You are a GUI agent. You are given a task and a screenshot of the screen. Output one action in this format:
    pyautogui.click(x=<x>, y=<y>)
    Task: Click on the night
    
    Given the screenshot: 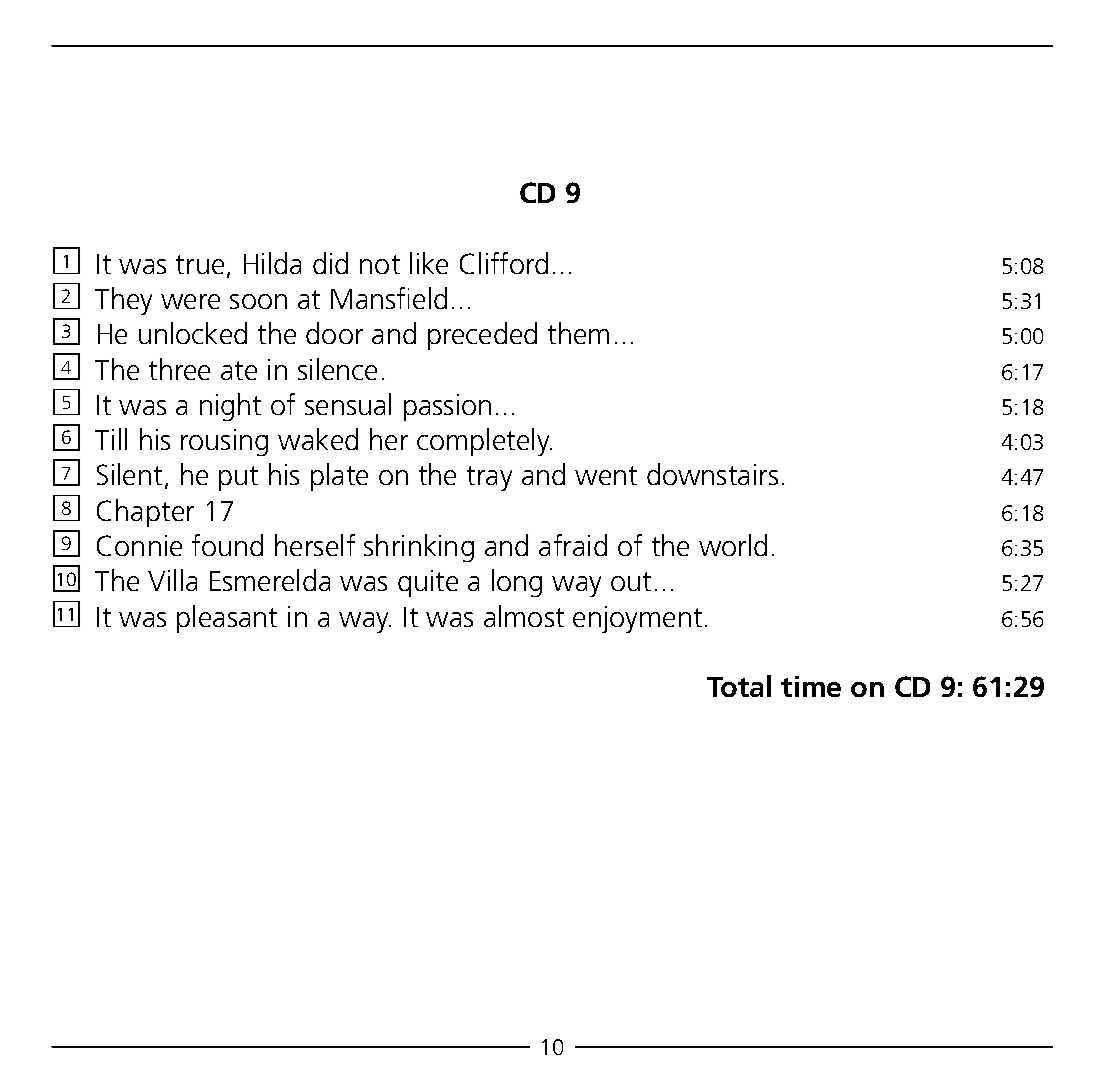 What is the action you would take?
    pyautogui.click(x=230, y=407)
